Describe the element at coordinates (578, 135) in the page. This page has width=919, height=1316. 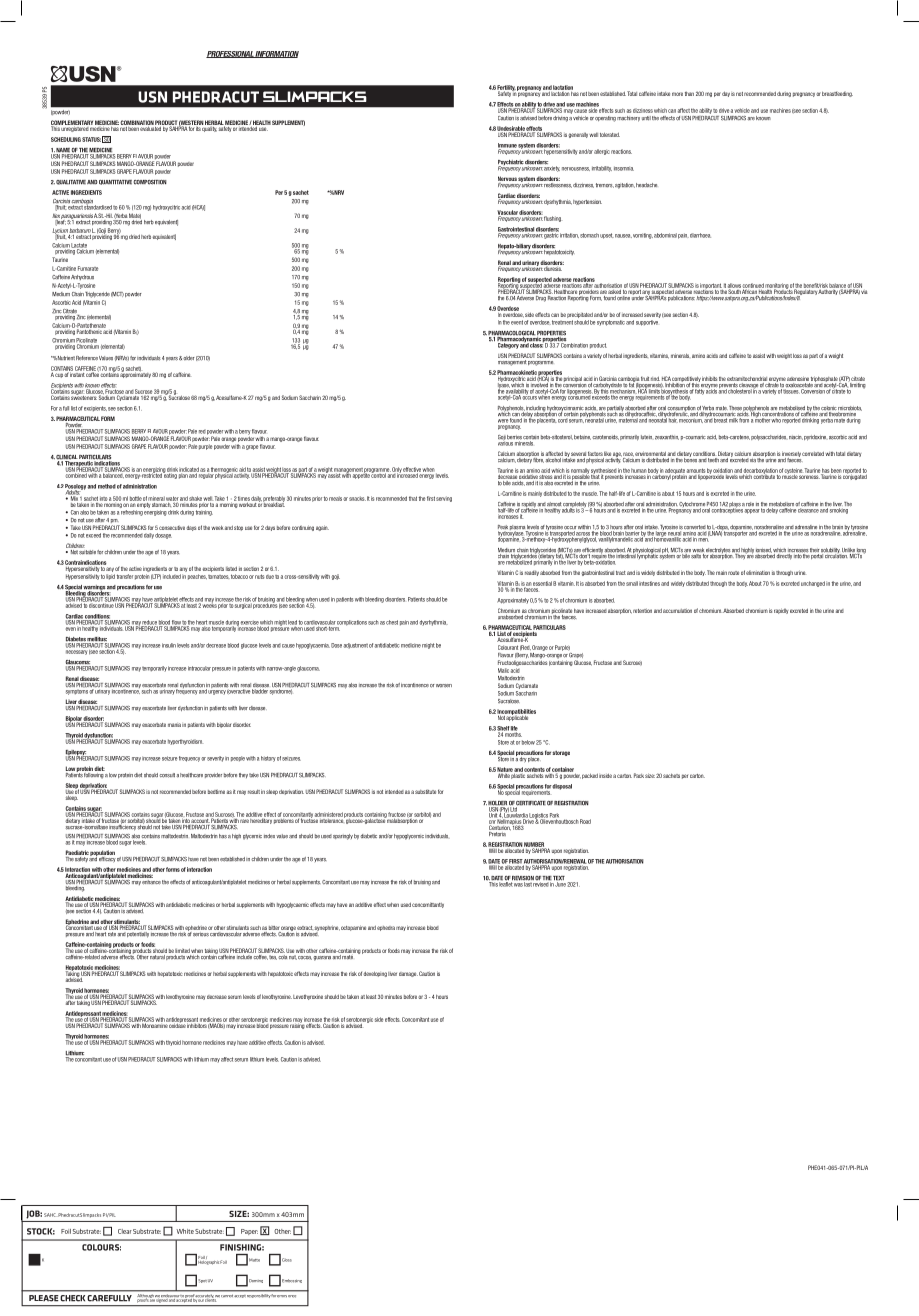
I see `generally` at that location.
